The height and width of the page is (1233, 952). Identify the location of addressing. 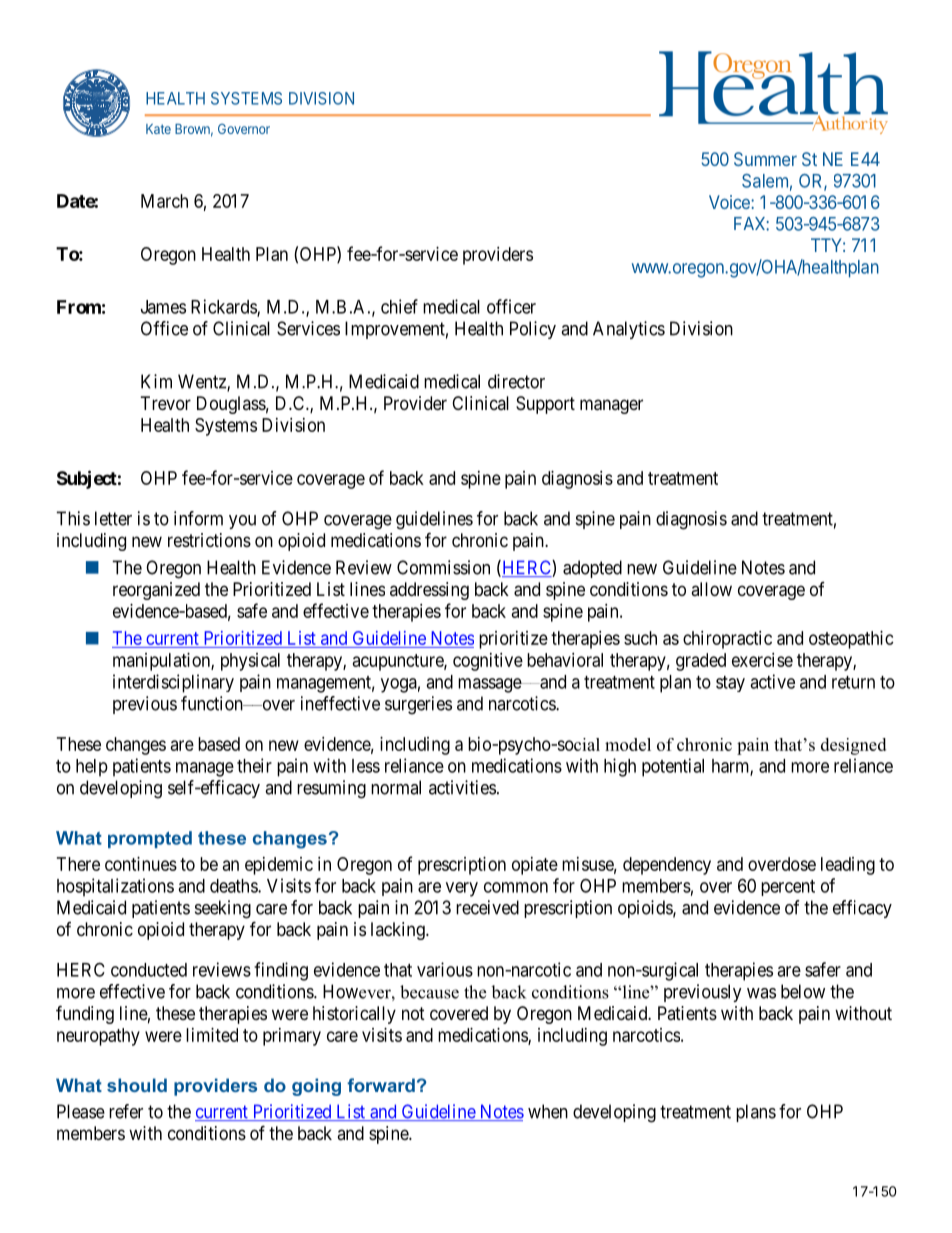
(429, 591).
